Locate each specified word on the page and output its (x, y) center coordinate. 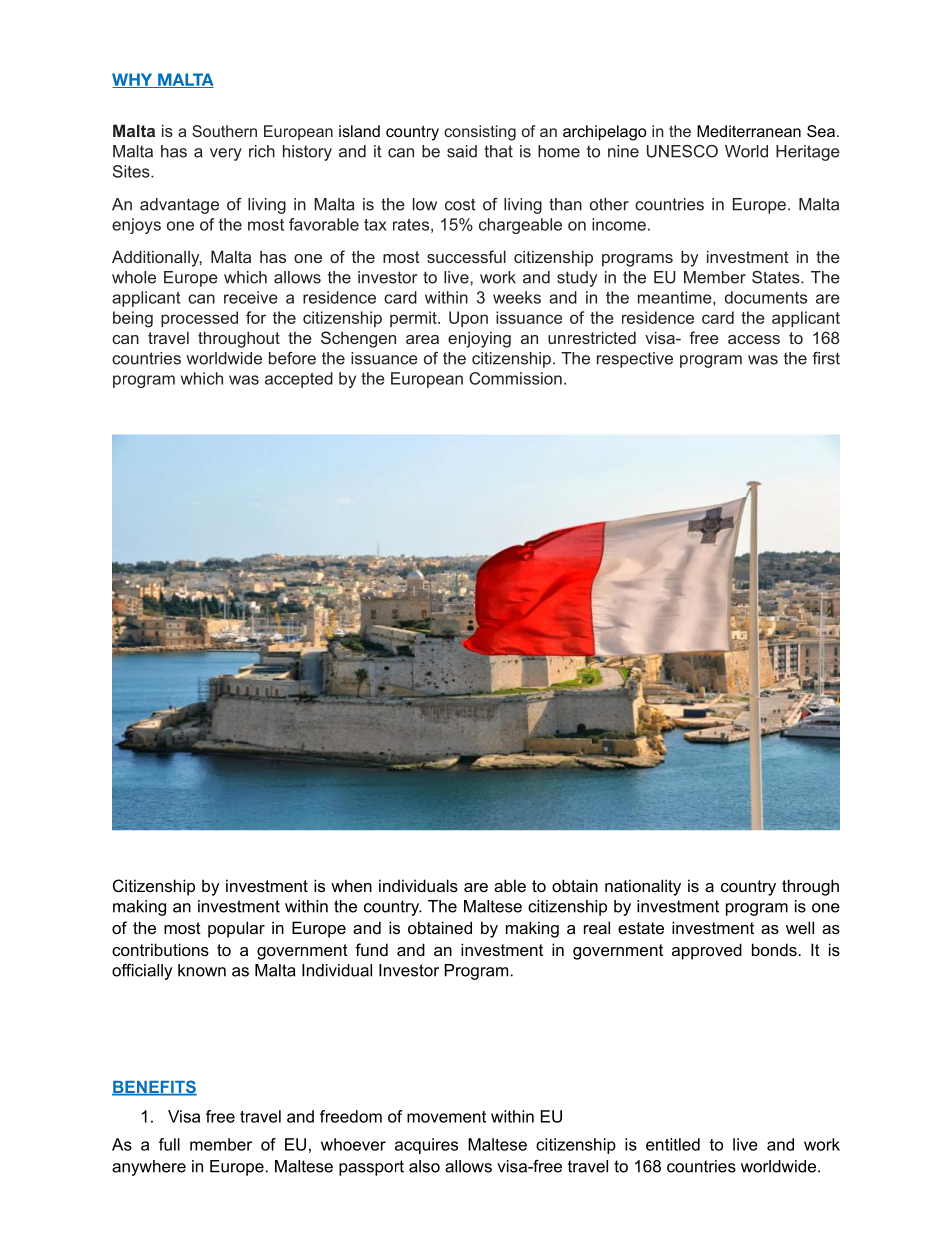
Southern (224, 131)
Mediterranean (749, 131)
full (169, 1144)
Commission (515, 378)
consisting (480, 133)
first (826, 358)
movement (446, 1117)
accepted (299, 380)
